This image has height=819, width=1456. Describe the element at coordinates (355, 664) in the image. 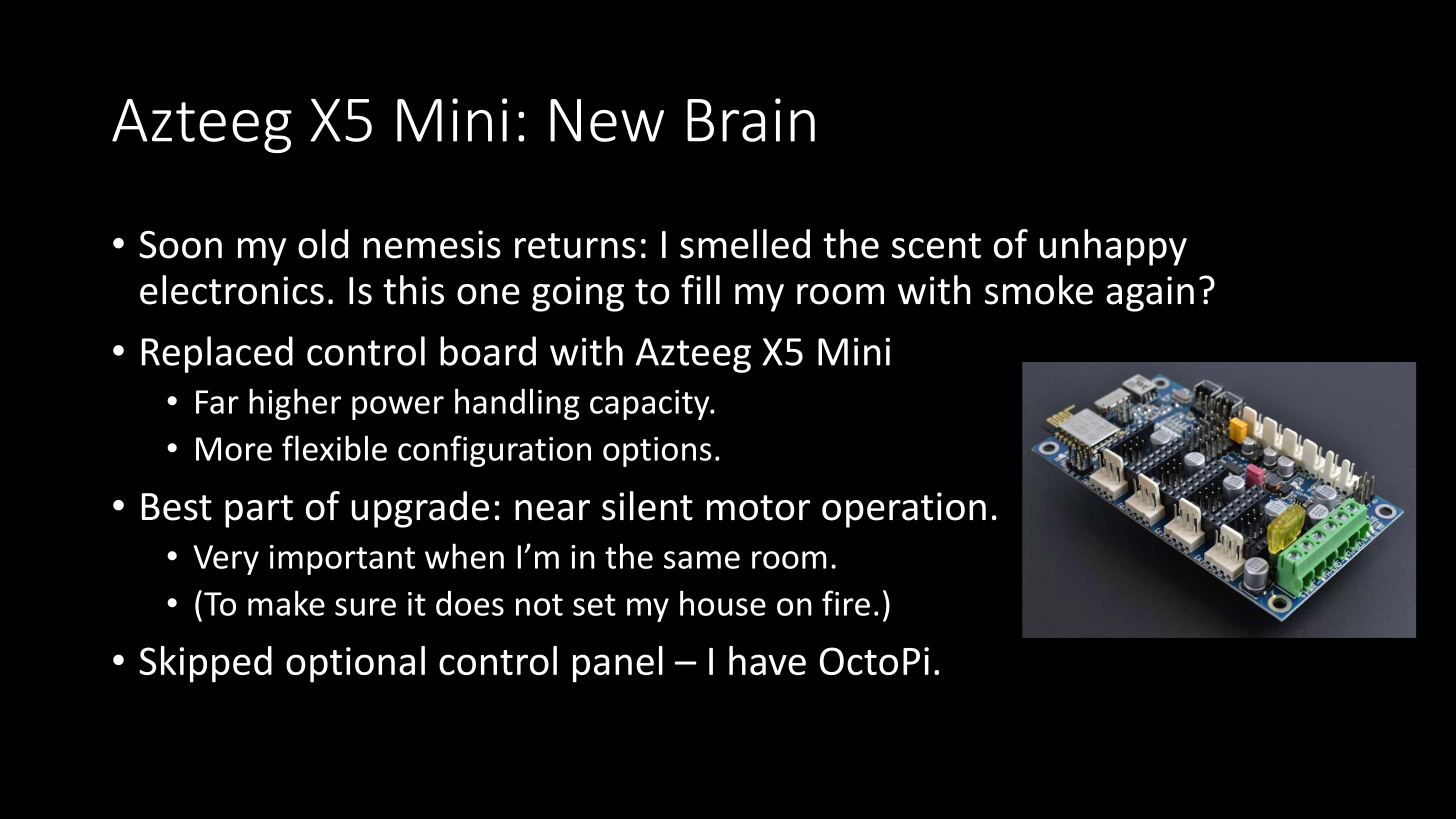

I see `optional` at that location.
